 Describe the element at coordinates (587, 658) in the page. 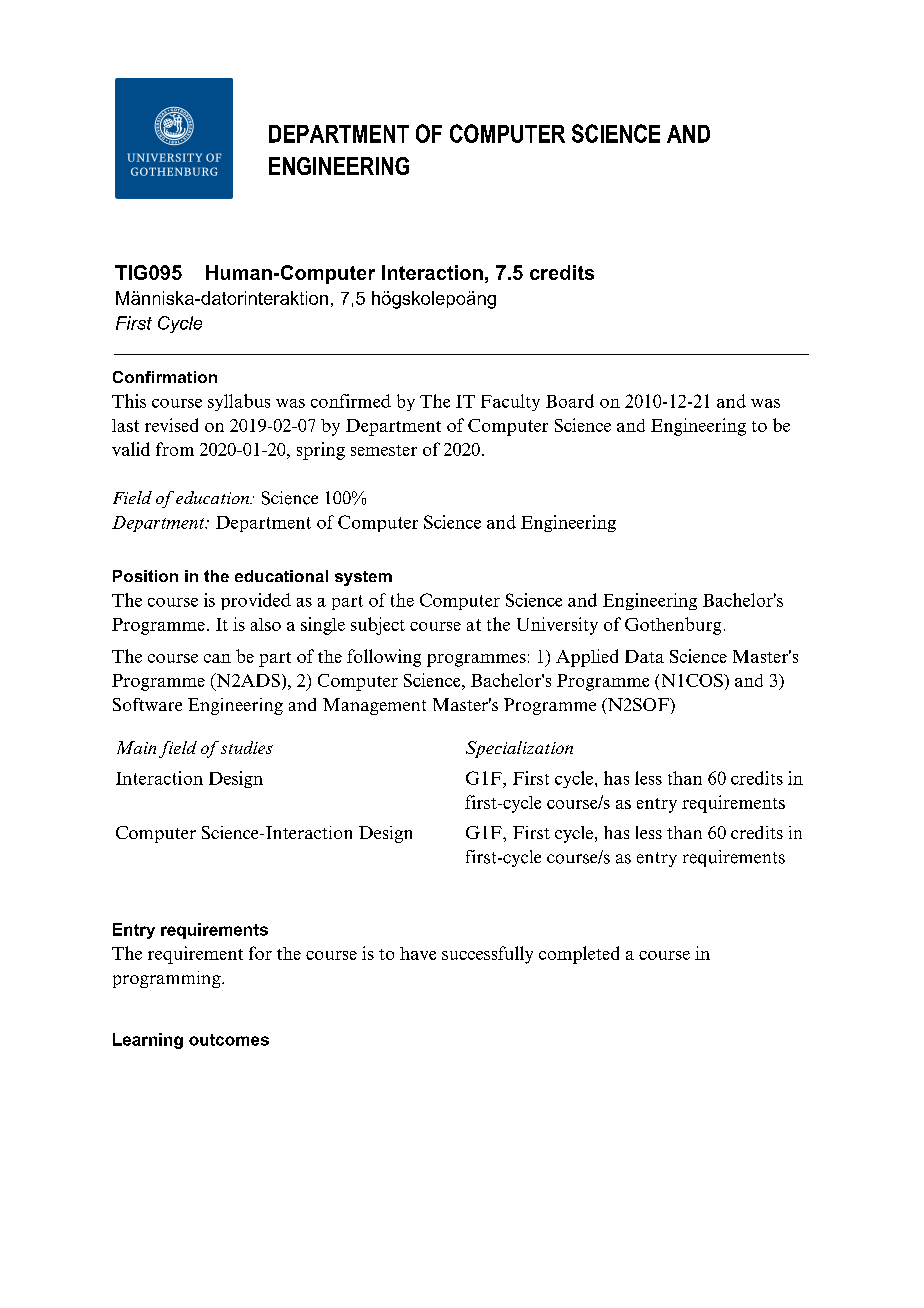

I see `Applied` at that location.
